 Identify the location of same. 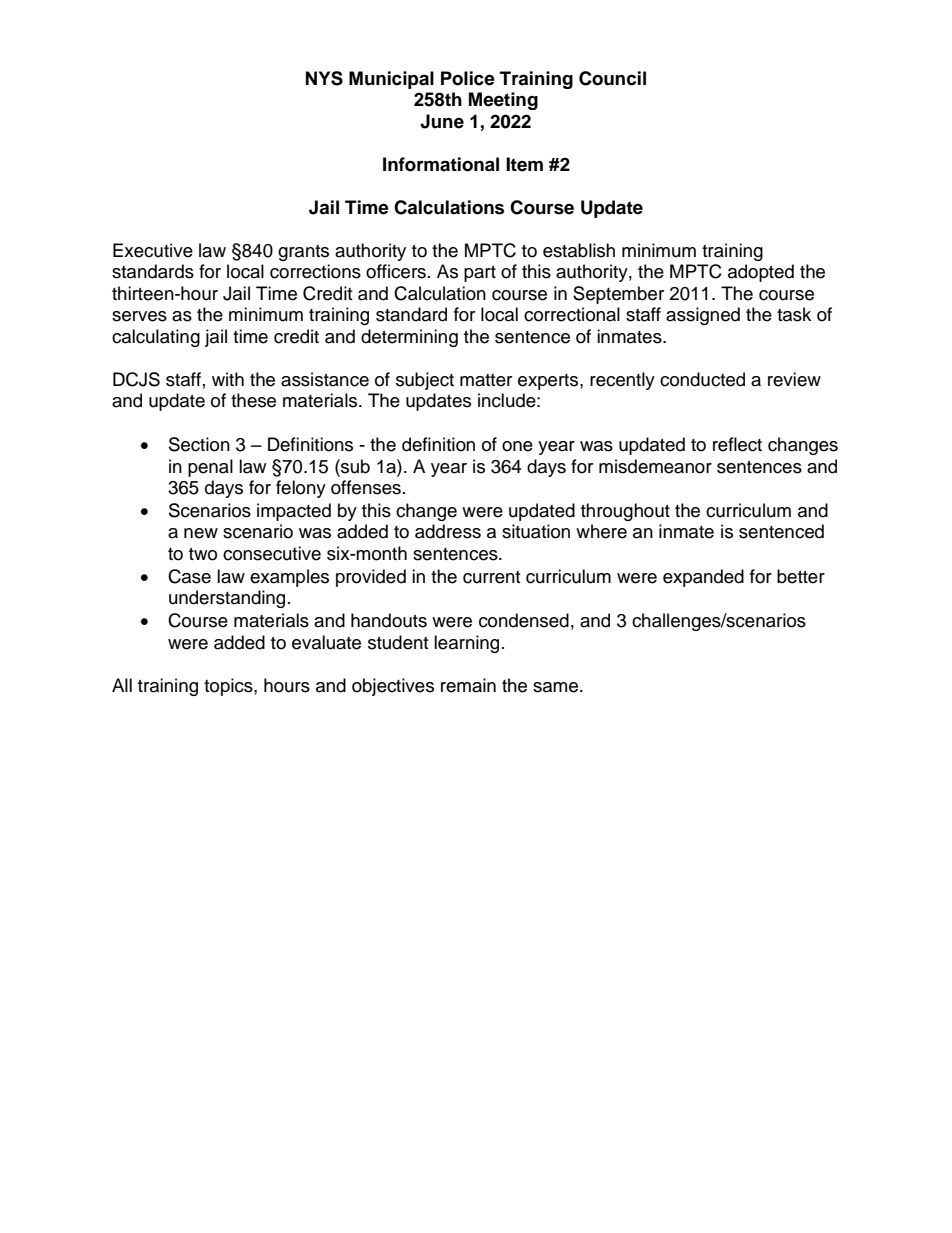
(557, 687).
